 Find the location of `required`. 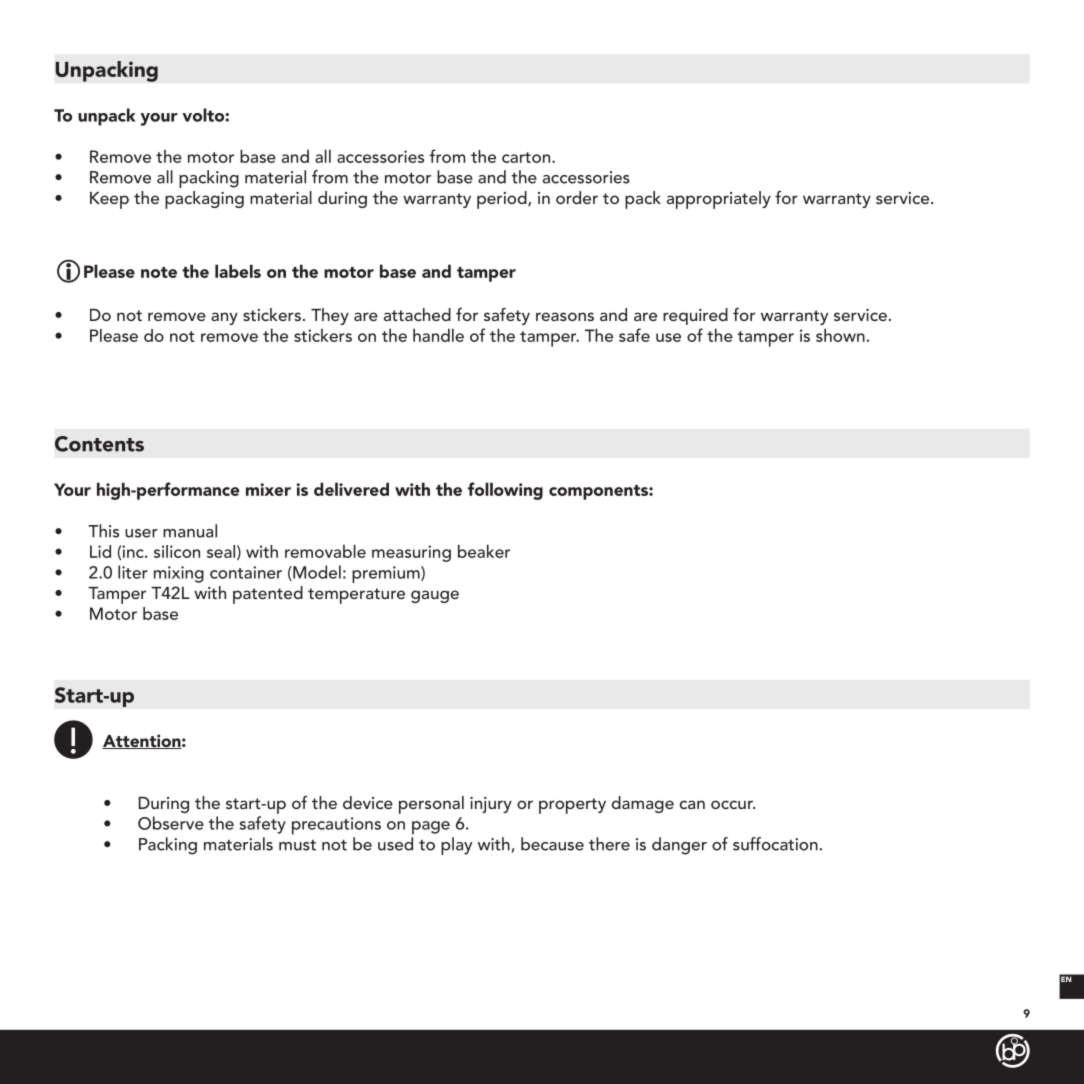

required is located at coordinates (695, 316).
